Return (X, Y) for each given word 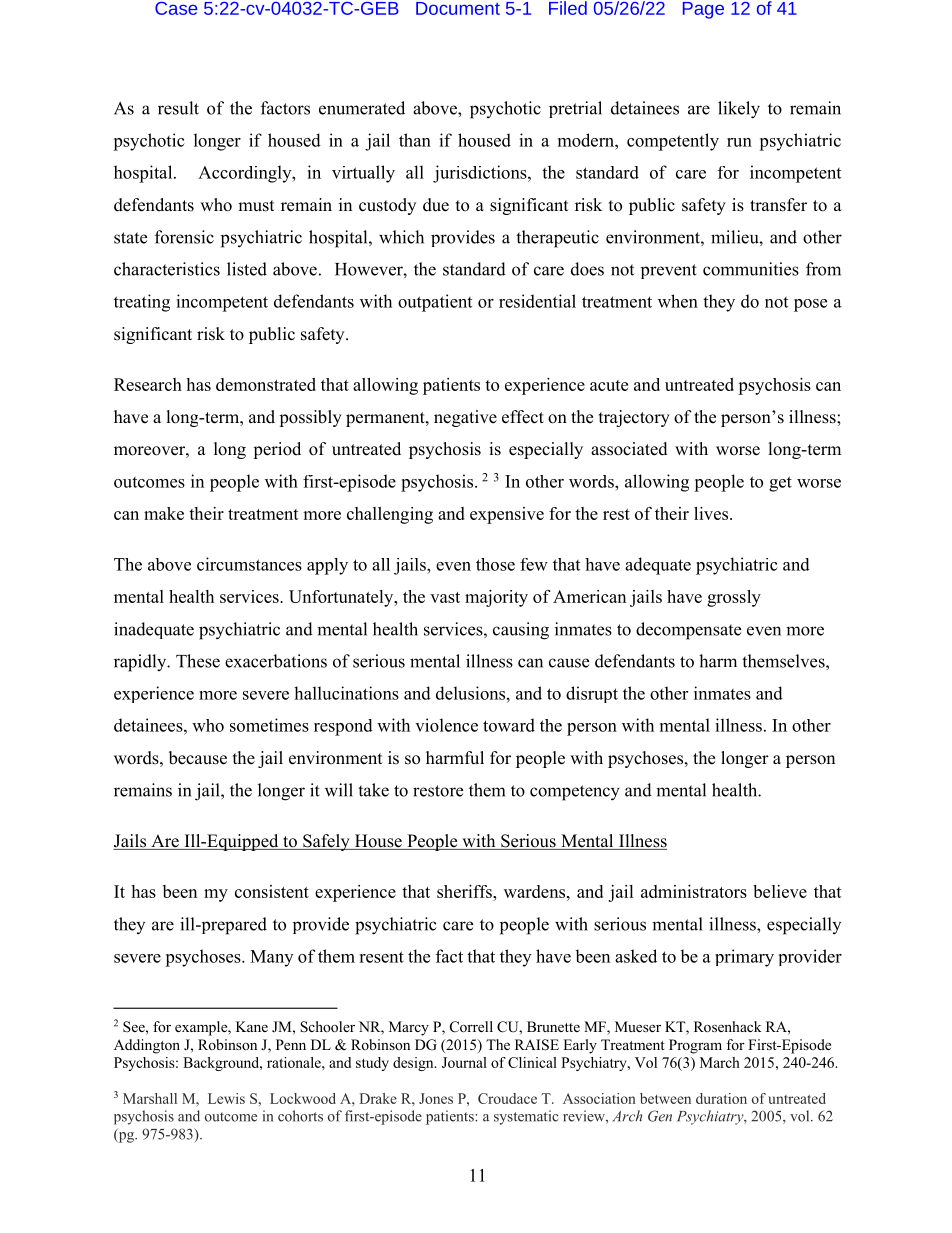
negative (465, 418)
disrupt (592, 694)
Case (176, 8)
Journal (464, 1062)
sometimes (269, 725)
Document (458, 8)
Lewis (226, 1098)
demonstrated (266, 384)
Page (703, 10)
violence (446, 725)
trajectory (634, 418)
